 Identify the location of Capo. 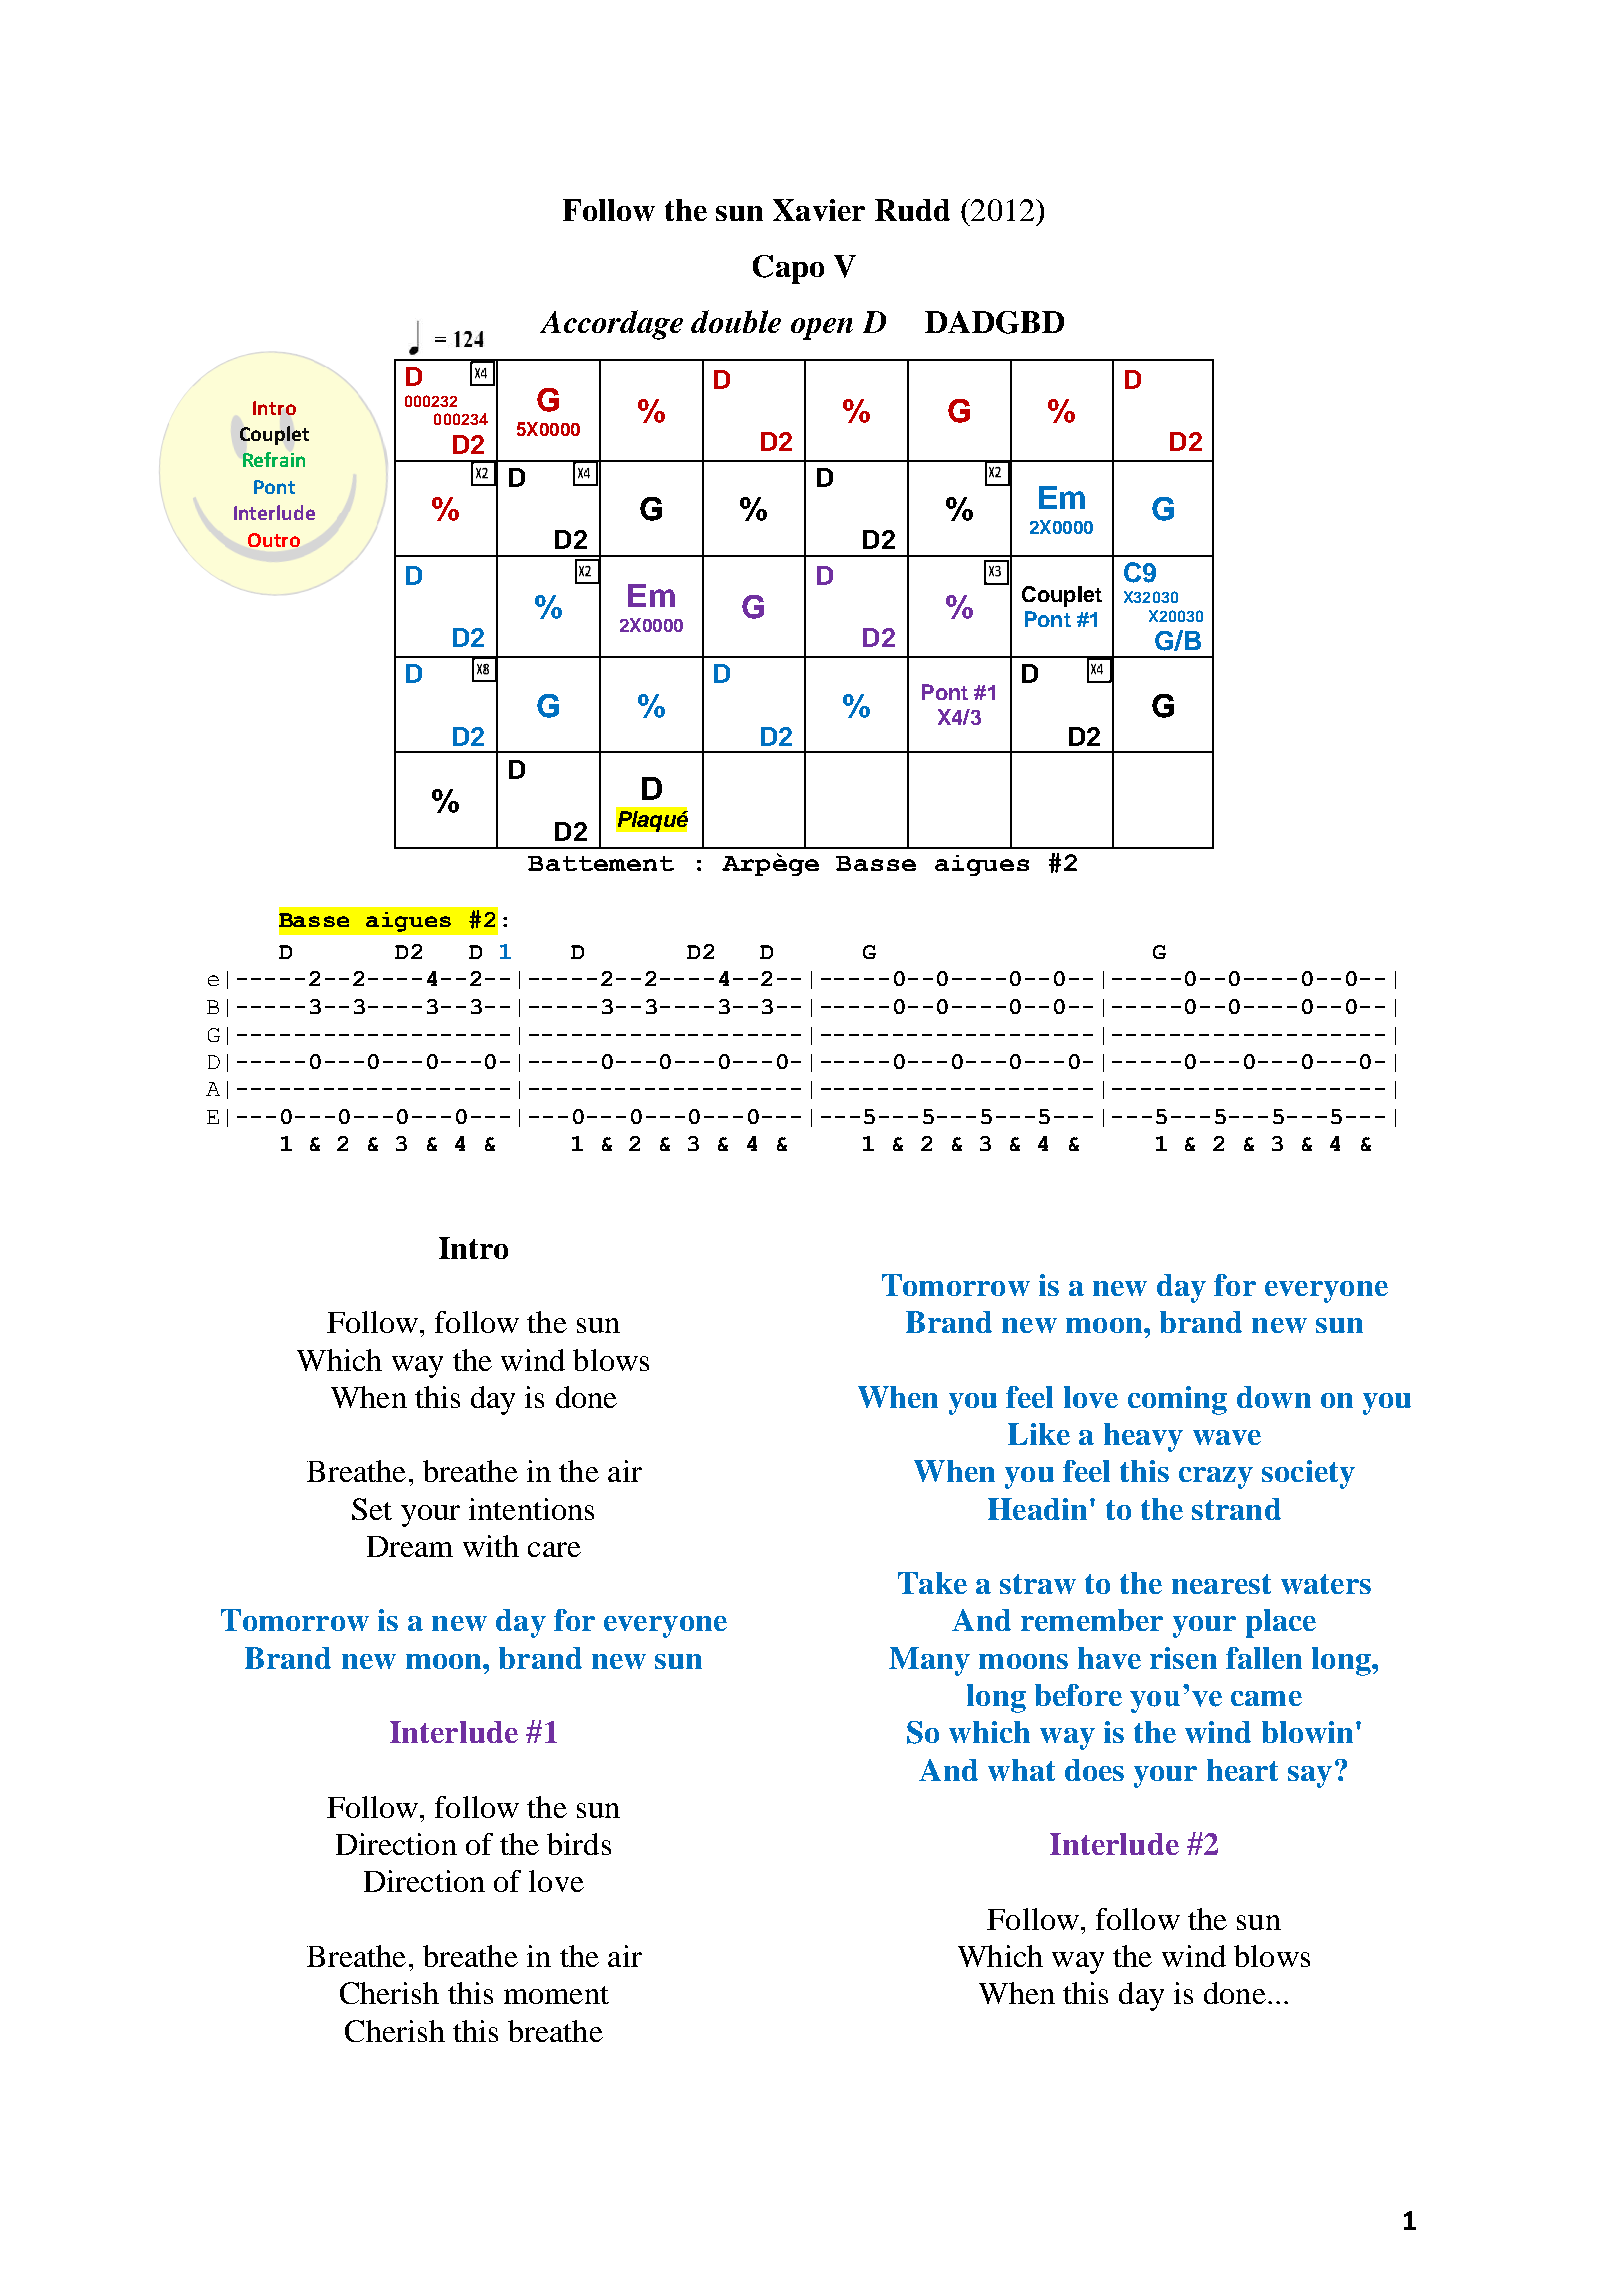
(788, 269).
